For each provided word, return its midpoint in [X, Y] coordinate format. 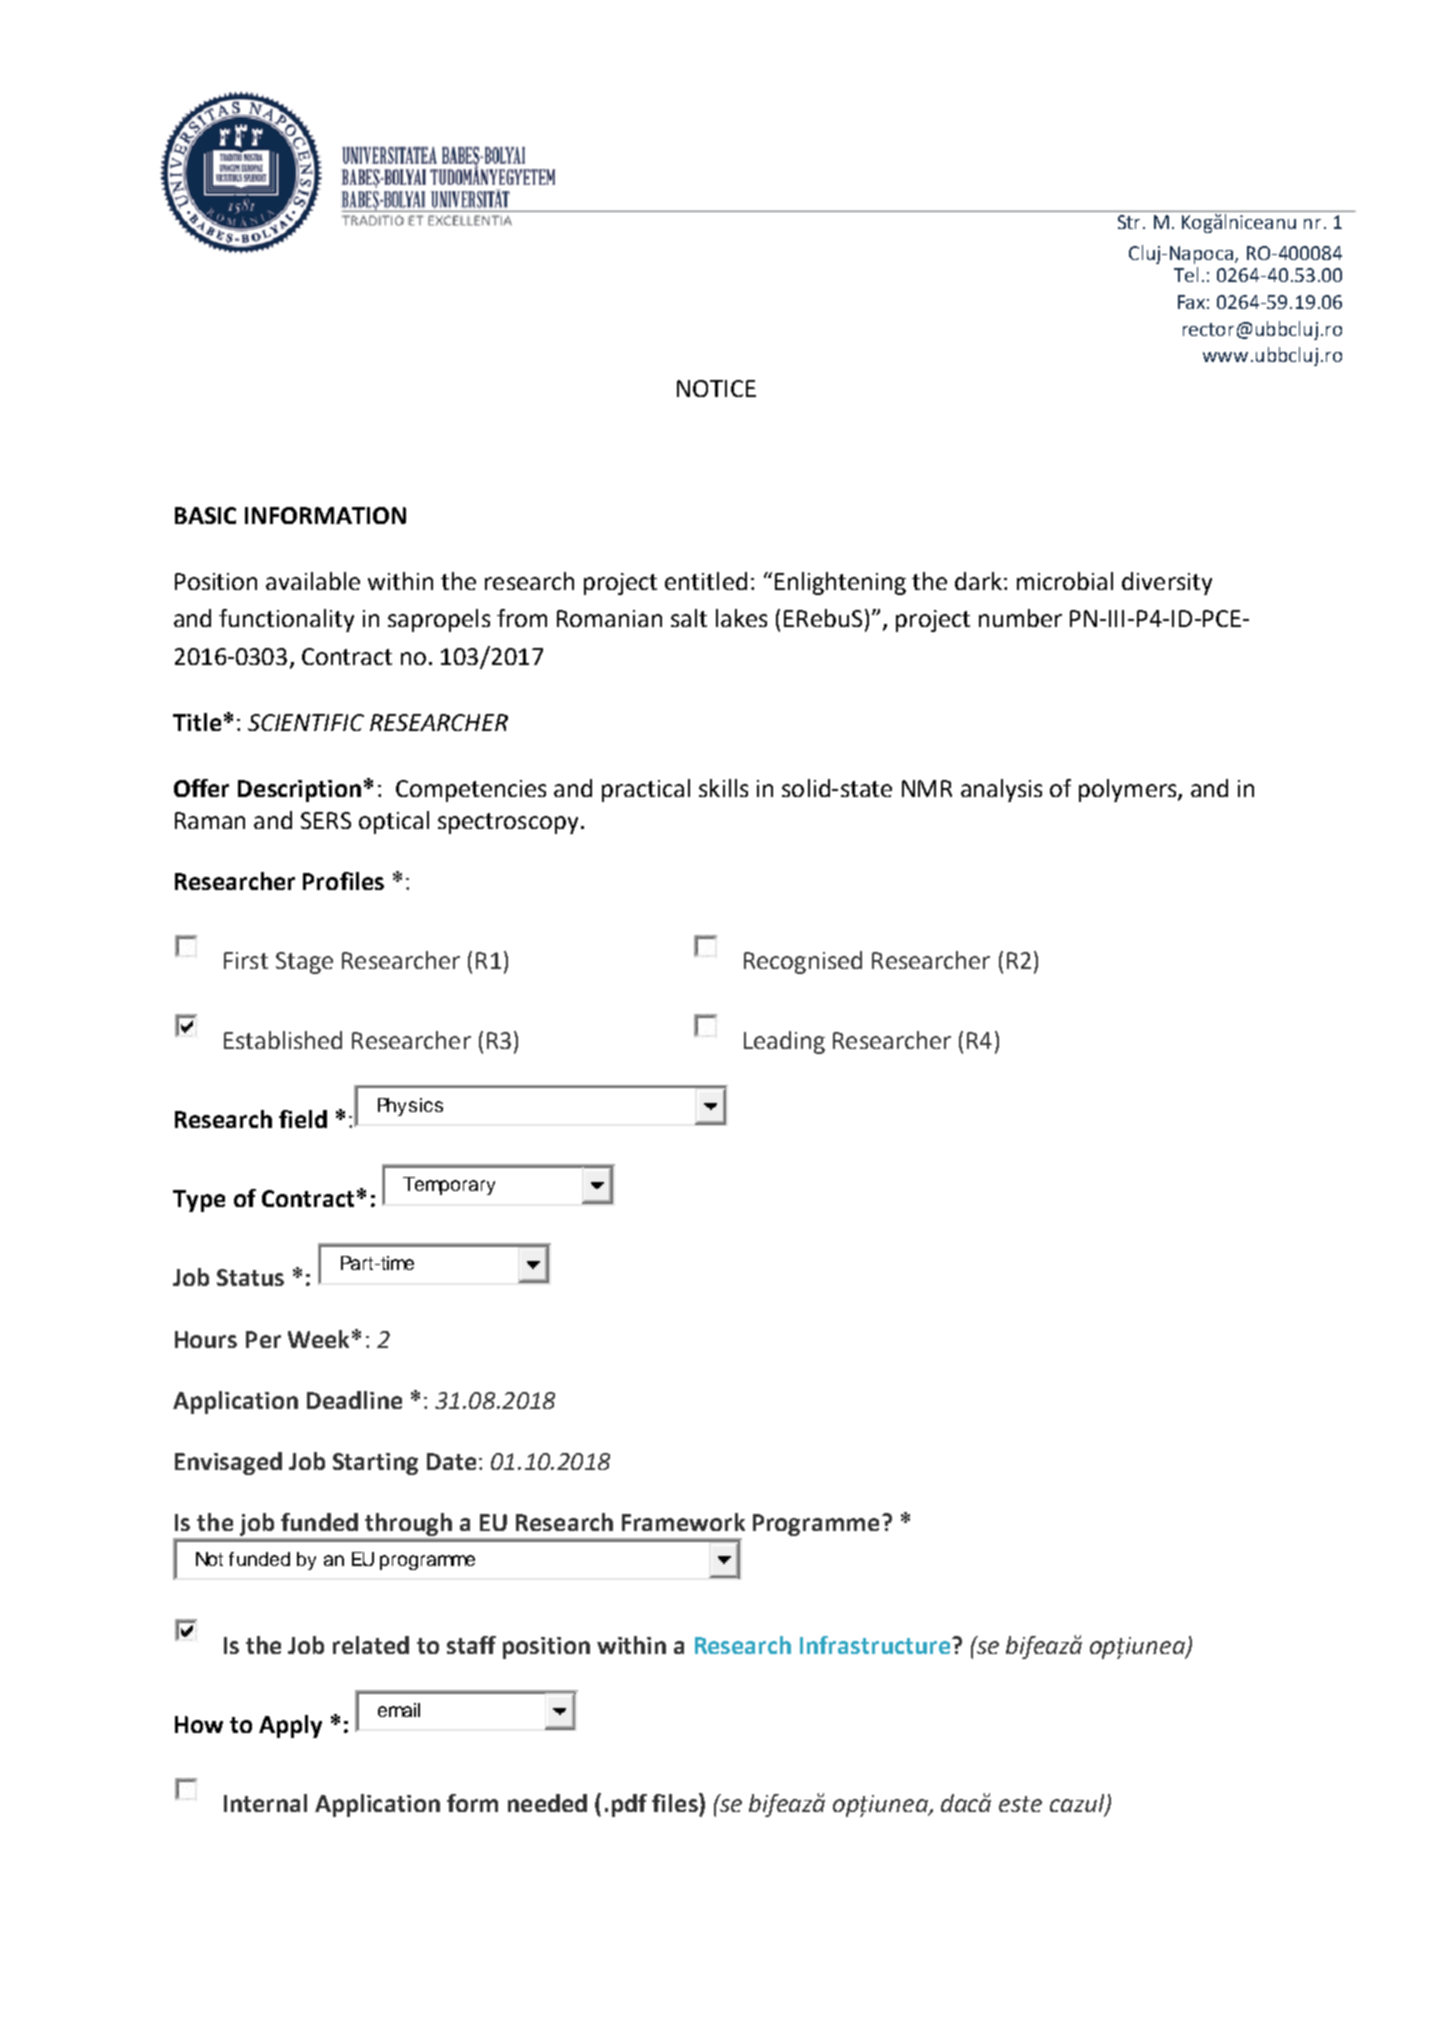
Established [283, 1040]
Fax [1191, 302]
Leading [784, 1042]
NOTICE [716, 388]
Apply [290, 1726]
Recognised [803, 962]
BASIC [205, 515]
